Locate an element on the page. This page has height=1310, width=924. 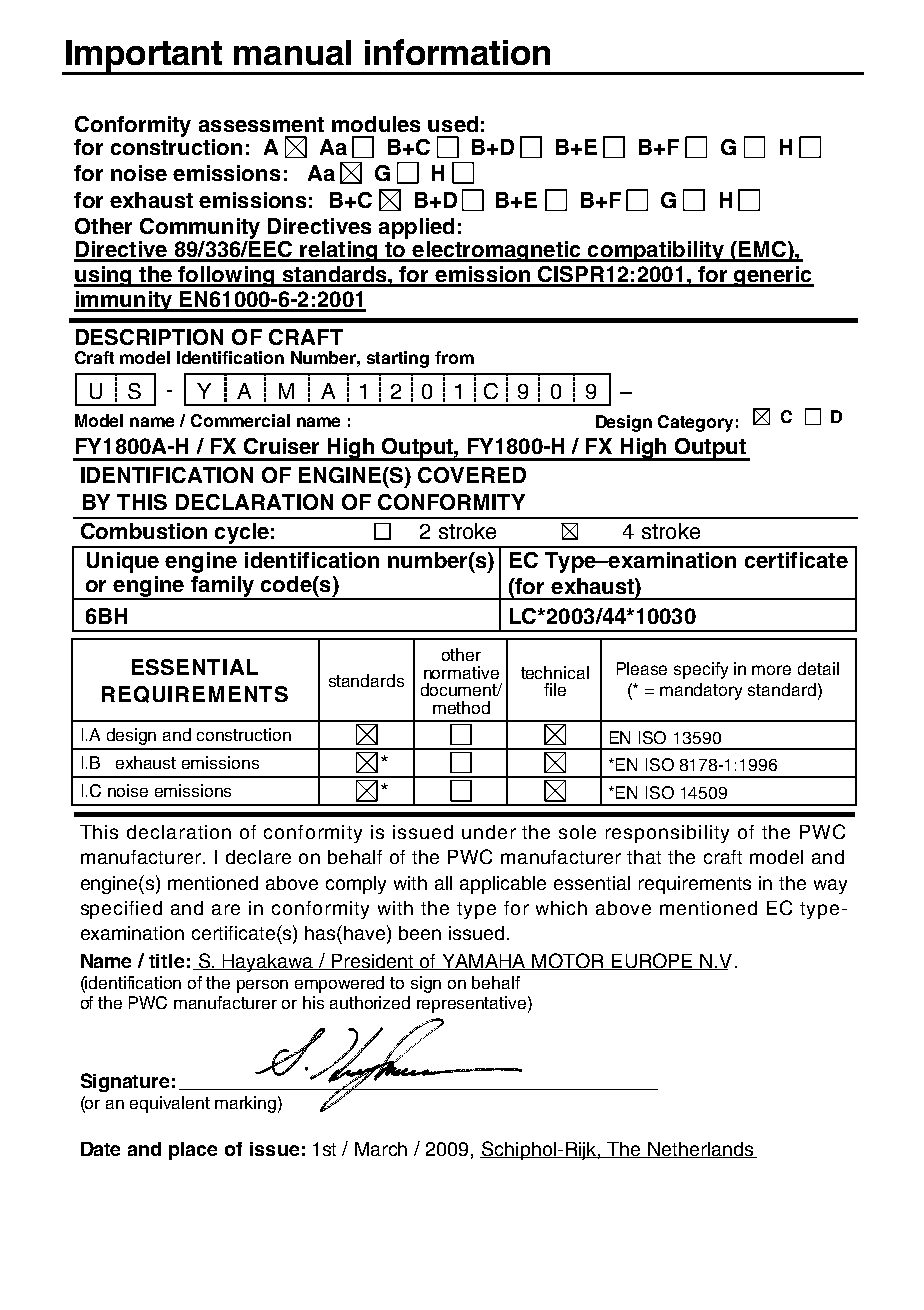
March is located at coordinates (381, 1149).
